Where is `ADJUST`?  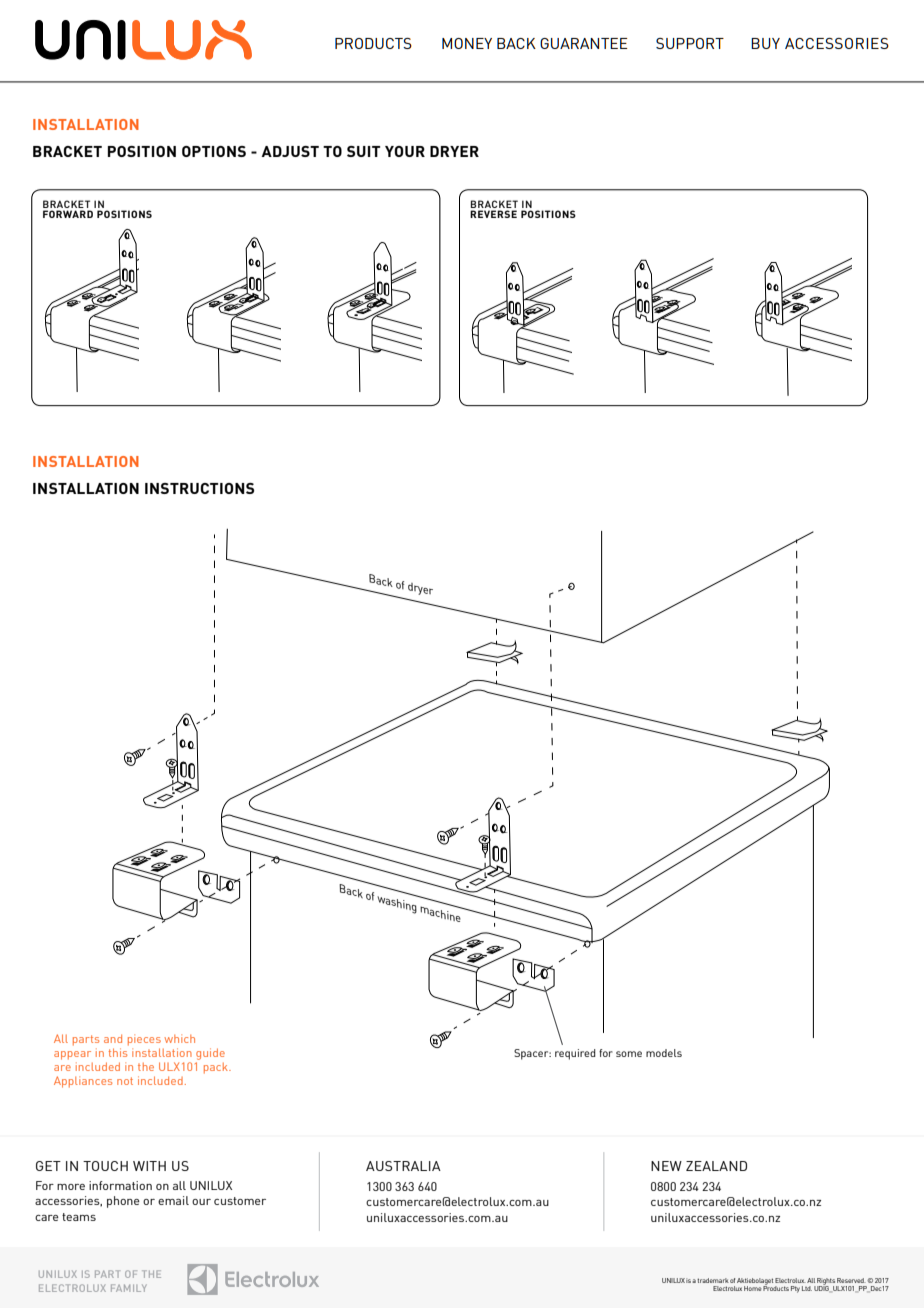
ADJUST is located at coordinates (290, 151).
